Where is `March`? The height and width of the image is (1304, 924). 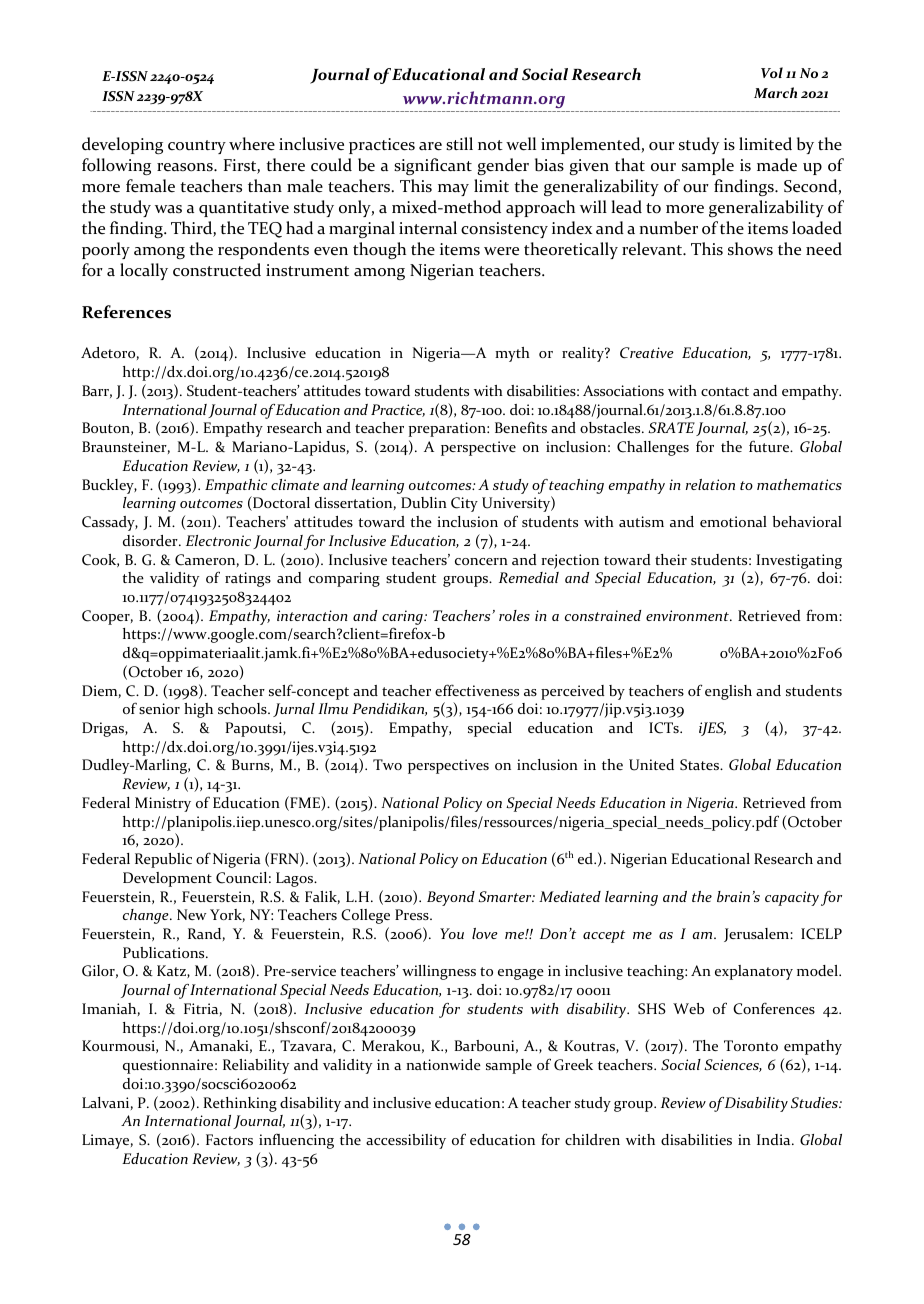 March is located at coordinates (775, 92).
